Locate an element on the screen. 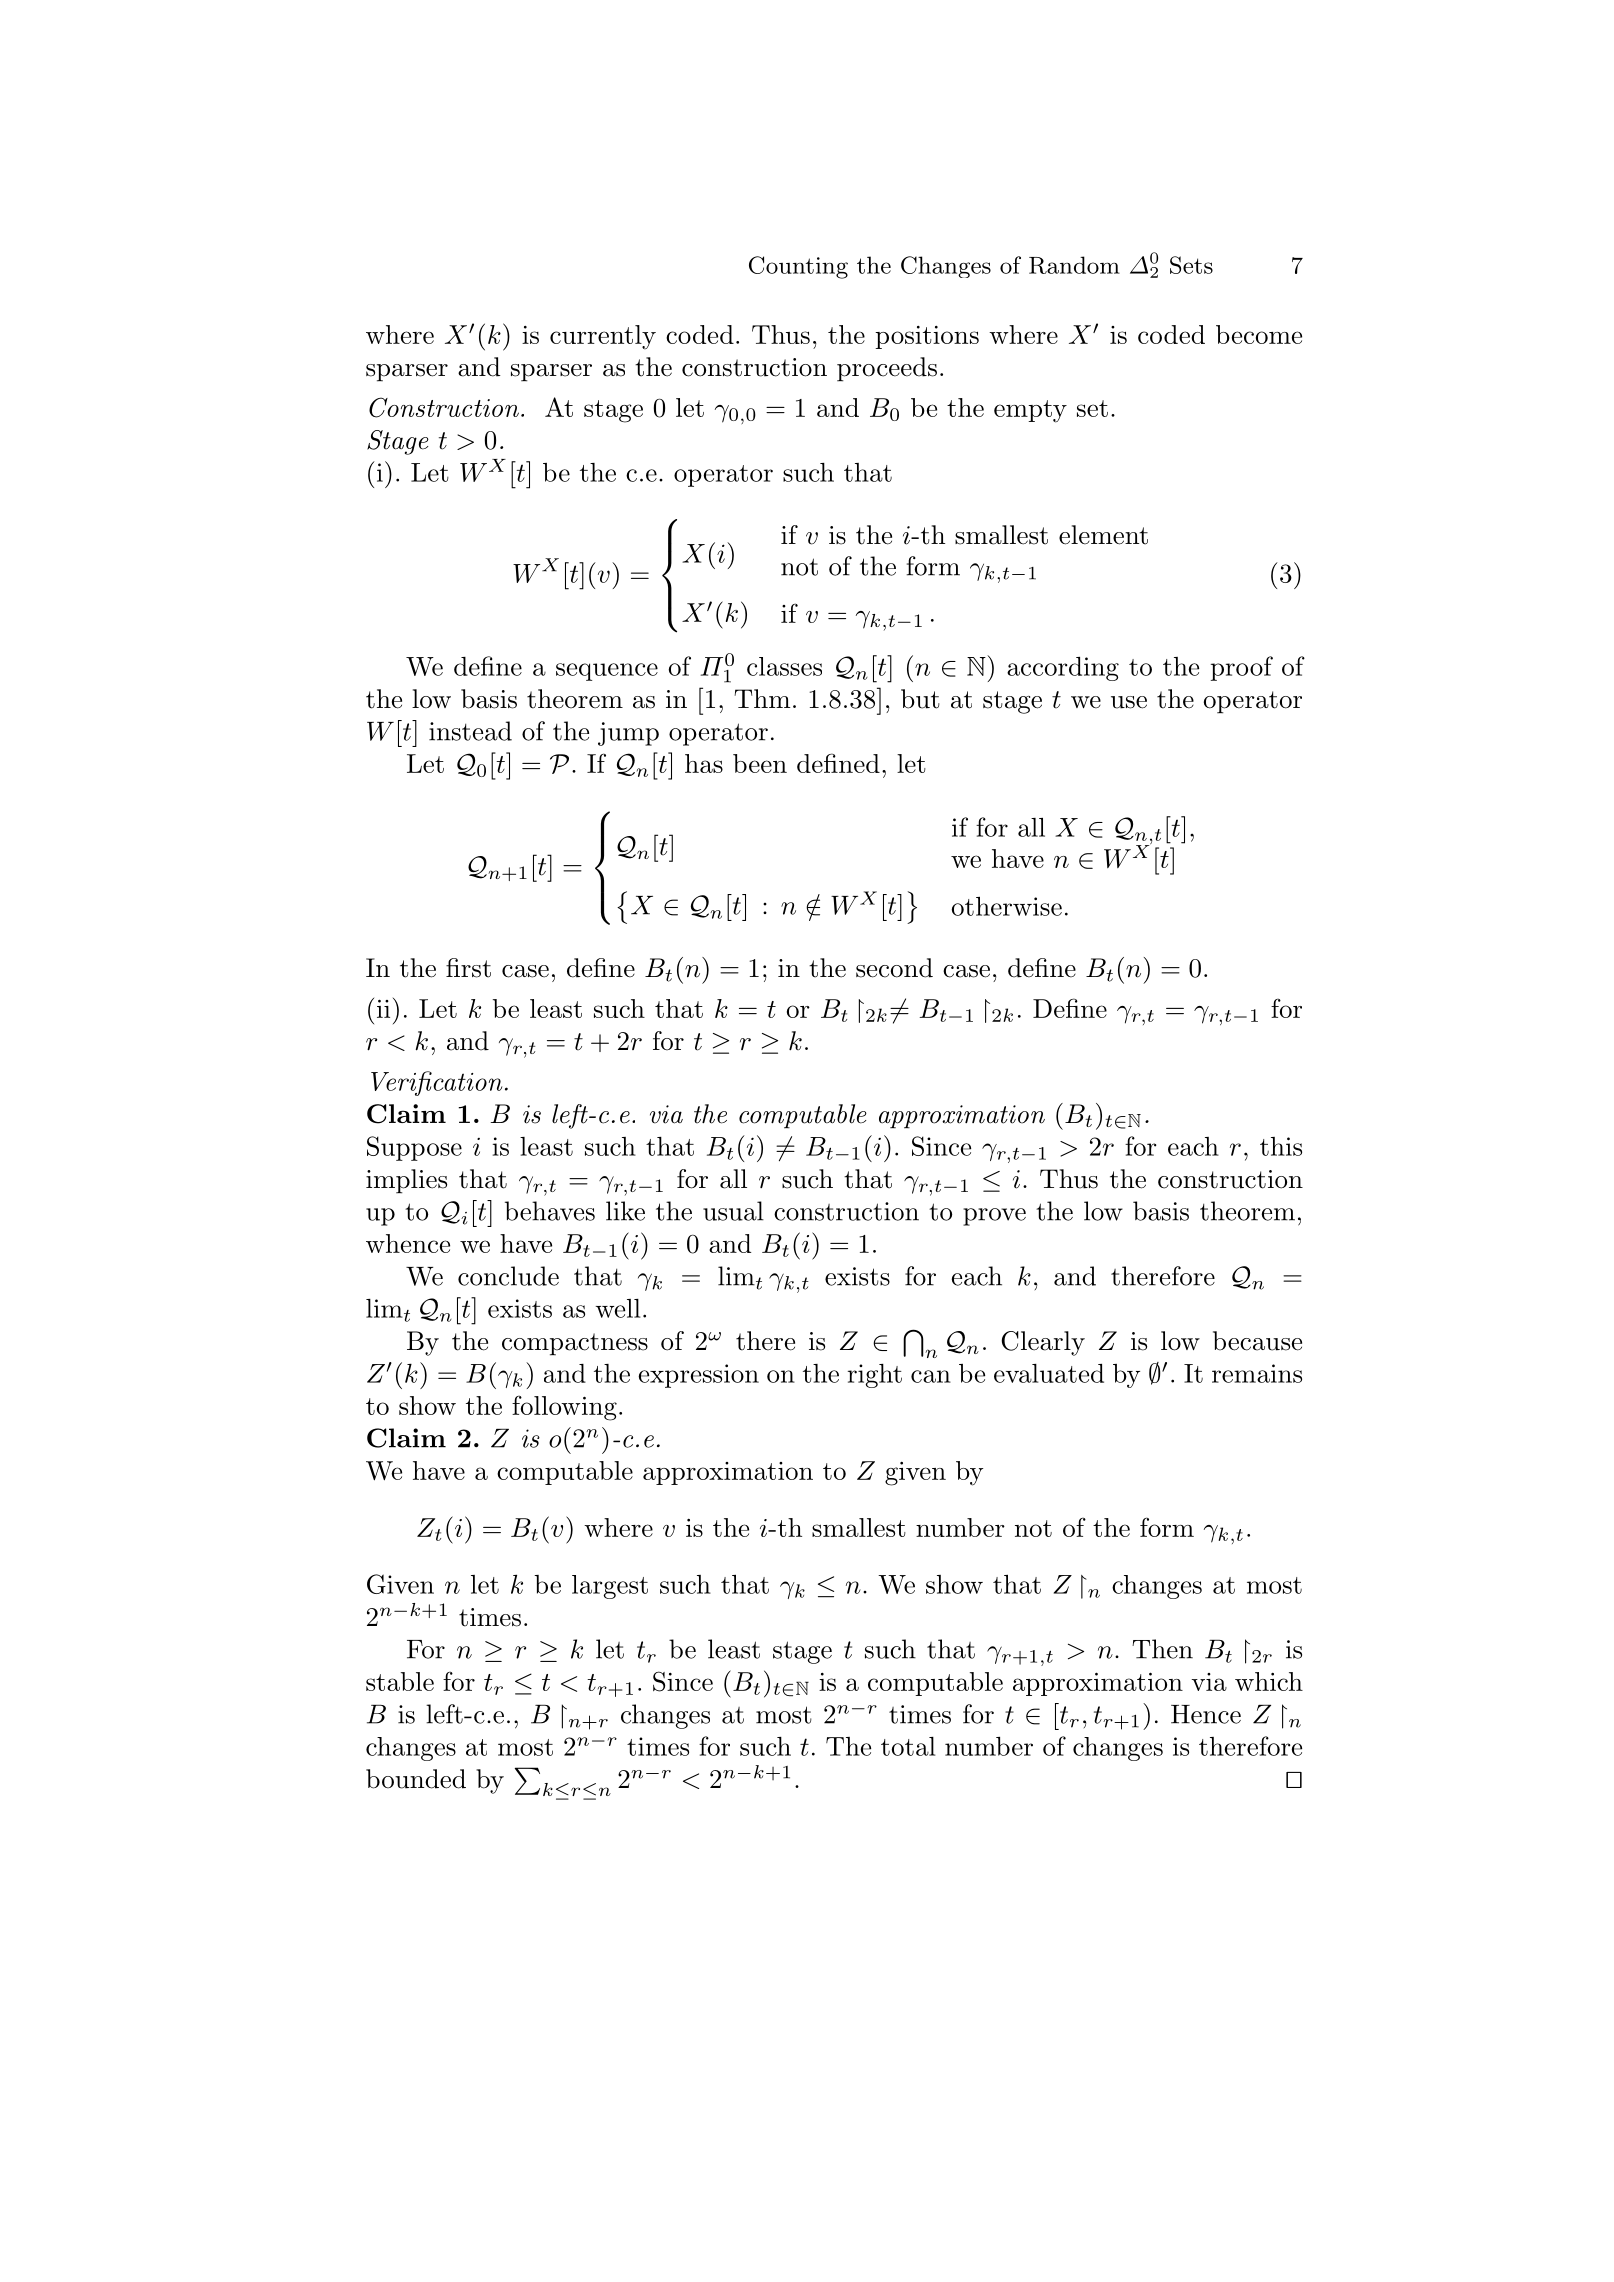  this is located at coordinates (1281, 1146).
